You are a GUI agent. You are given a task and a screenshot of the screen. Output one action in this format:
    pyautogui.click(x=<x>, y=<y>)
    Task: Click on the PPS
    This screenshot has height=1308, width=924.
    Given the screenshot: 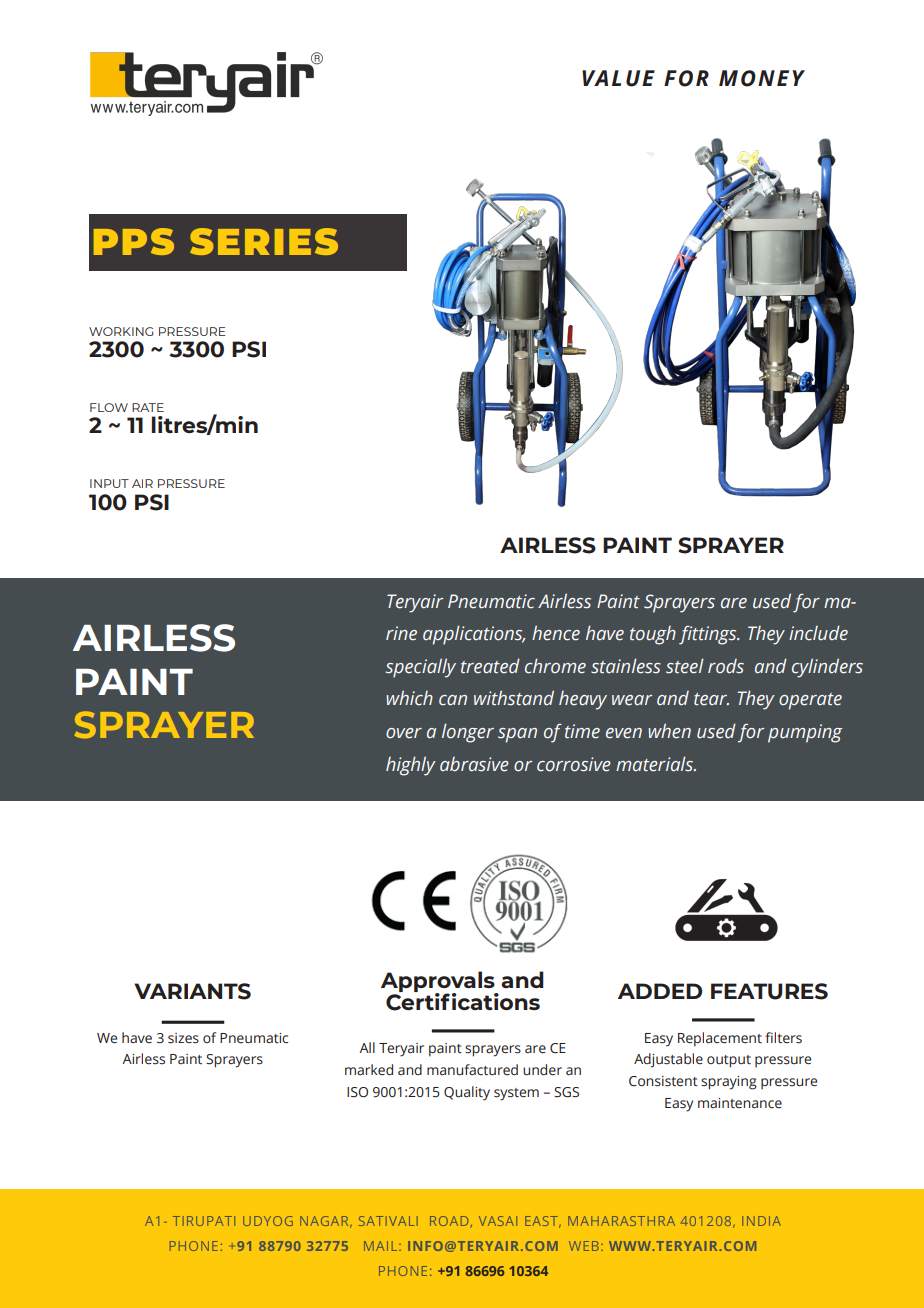 What is the action you would take?
    pyautogui.click(x=134, y=241)
